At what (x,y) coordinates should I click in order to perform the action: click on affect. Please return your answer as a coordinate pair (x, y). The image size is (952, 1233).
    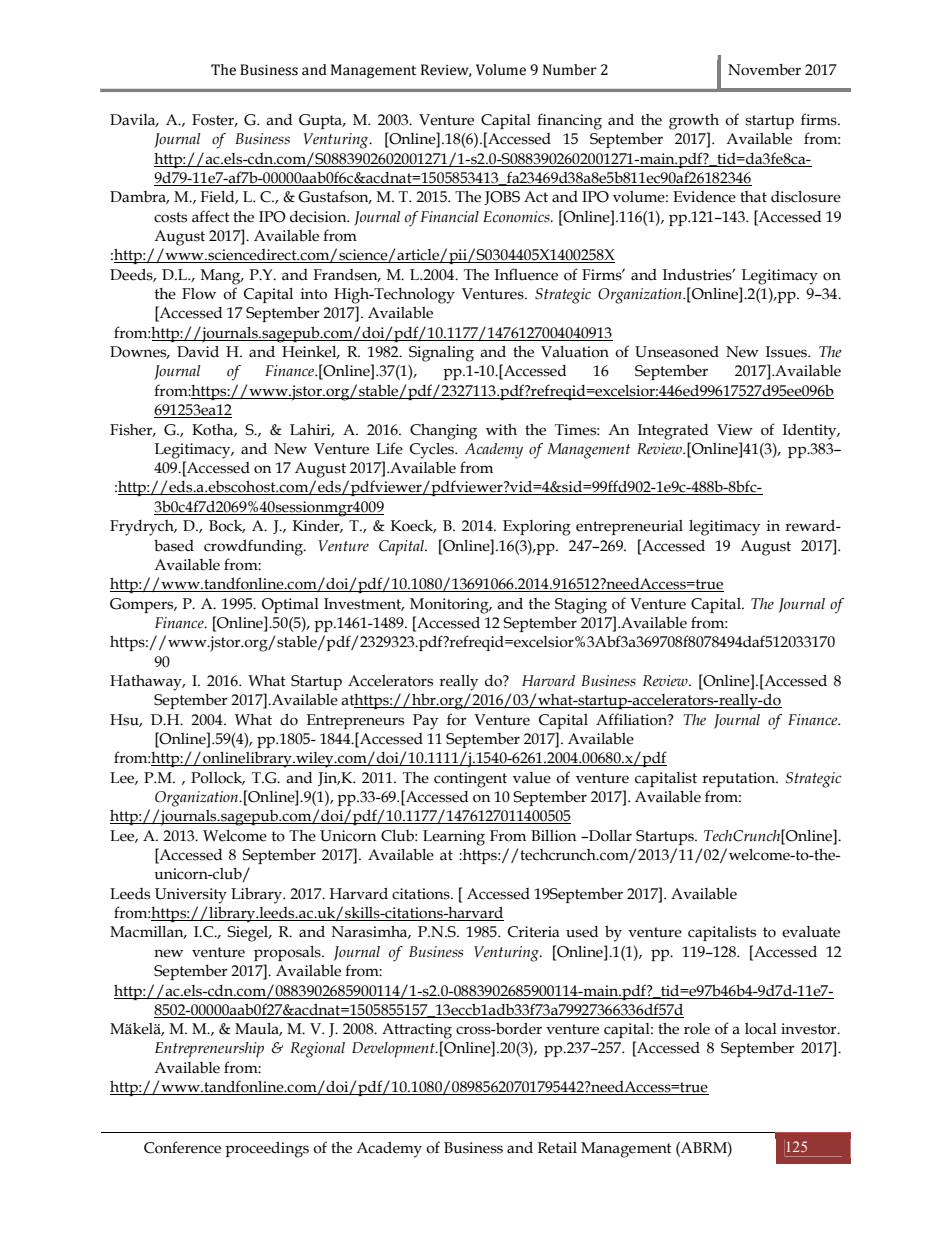
    Looking at the image, I should click on (211, 216).
